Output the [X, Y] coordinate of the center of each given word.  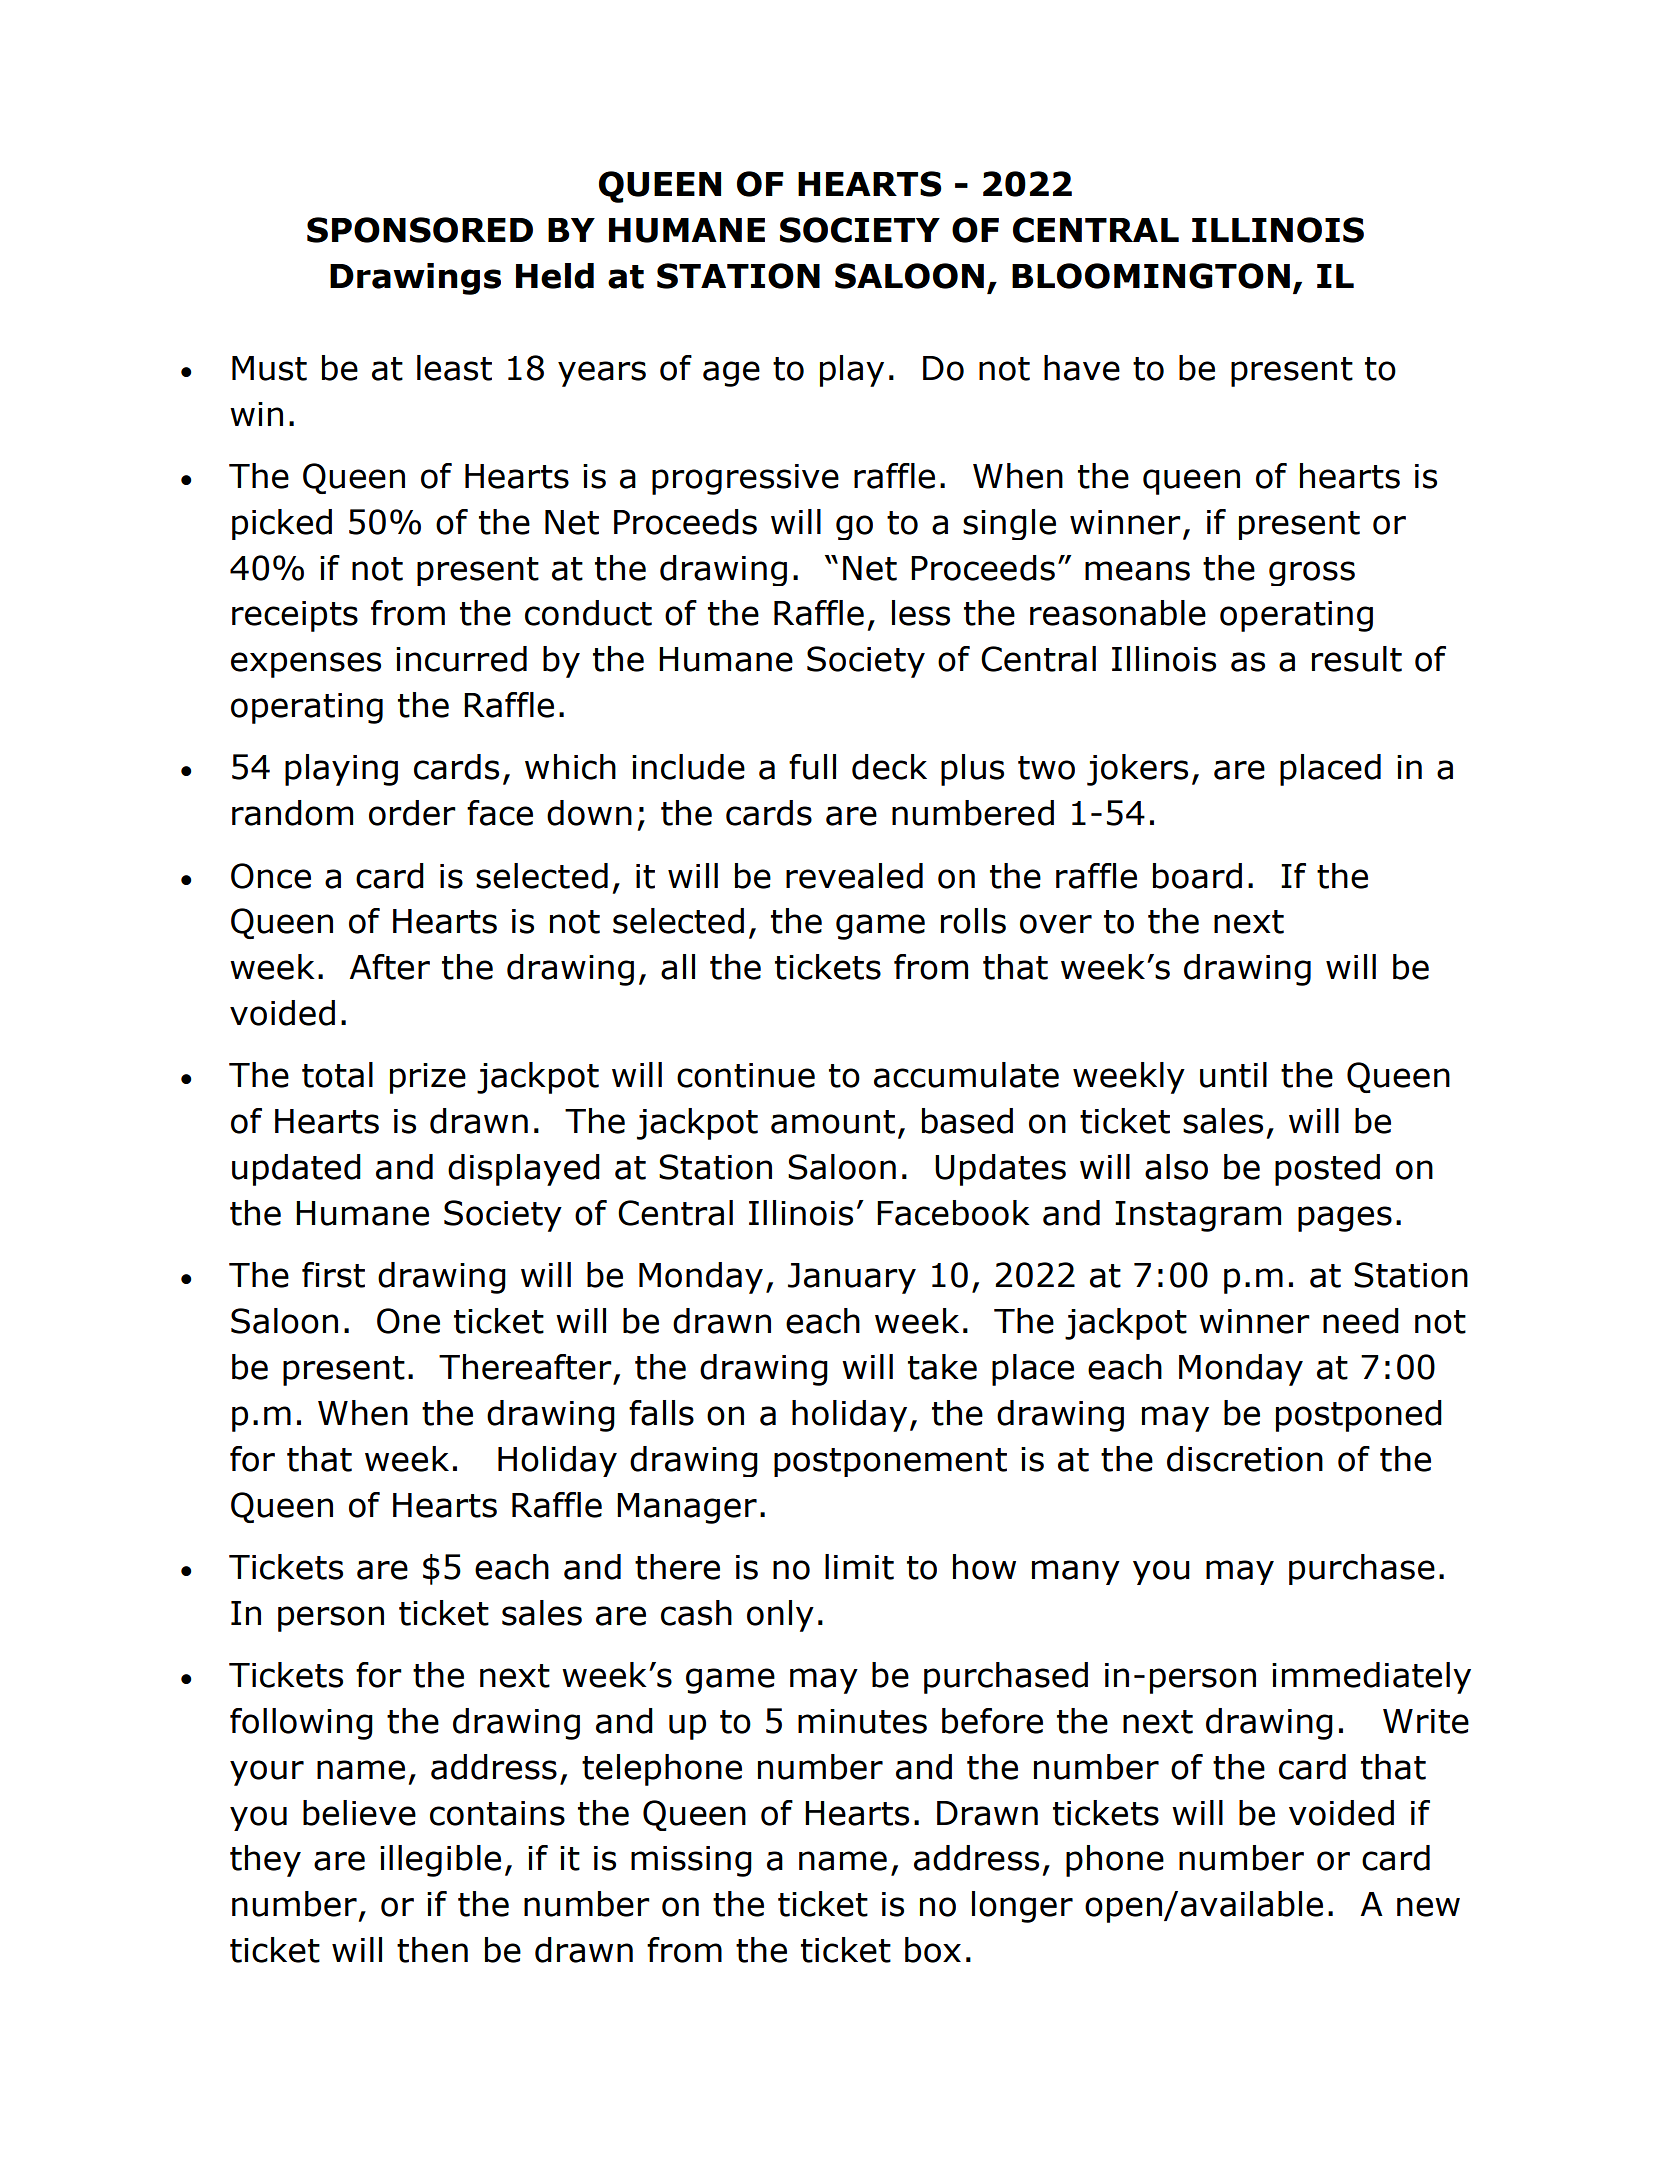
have [1082, 368]
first [333, 1275]
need [1361, 1321]
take [942, 1367]
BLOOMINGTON [1151, 276]
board [1197, 876]
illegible [440, 1861]
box [933, 1950]
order [412, 813]
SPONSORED [420, 230]
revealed [854, 876]
